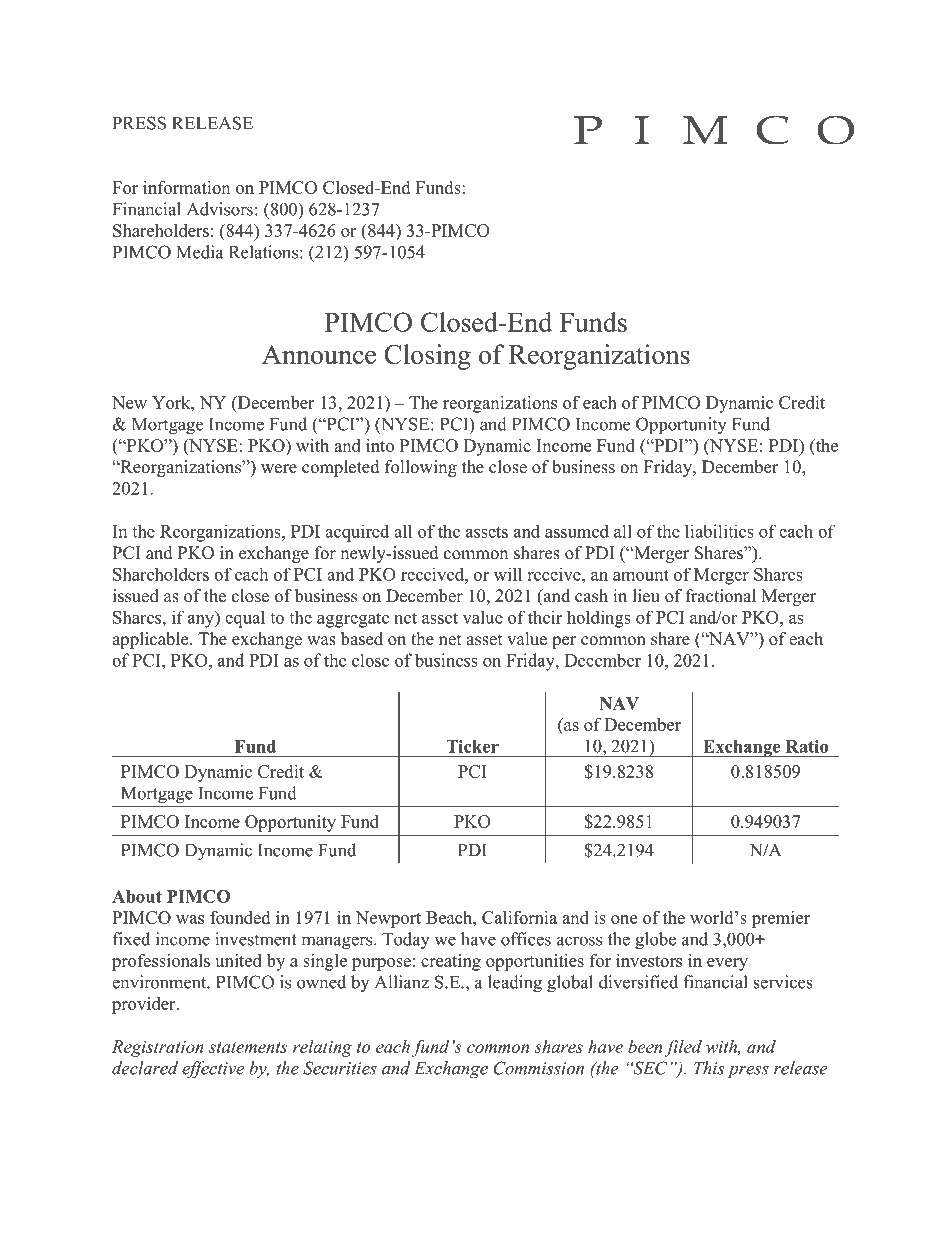 The height and width of the page is (1233, 952). I want to click on Advisors, so click(220, 209).
